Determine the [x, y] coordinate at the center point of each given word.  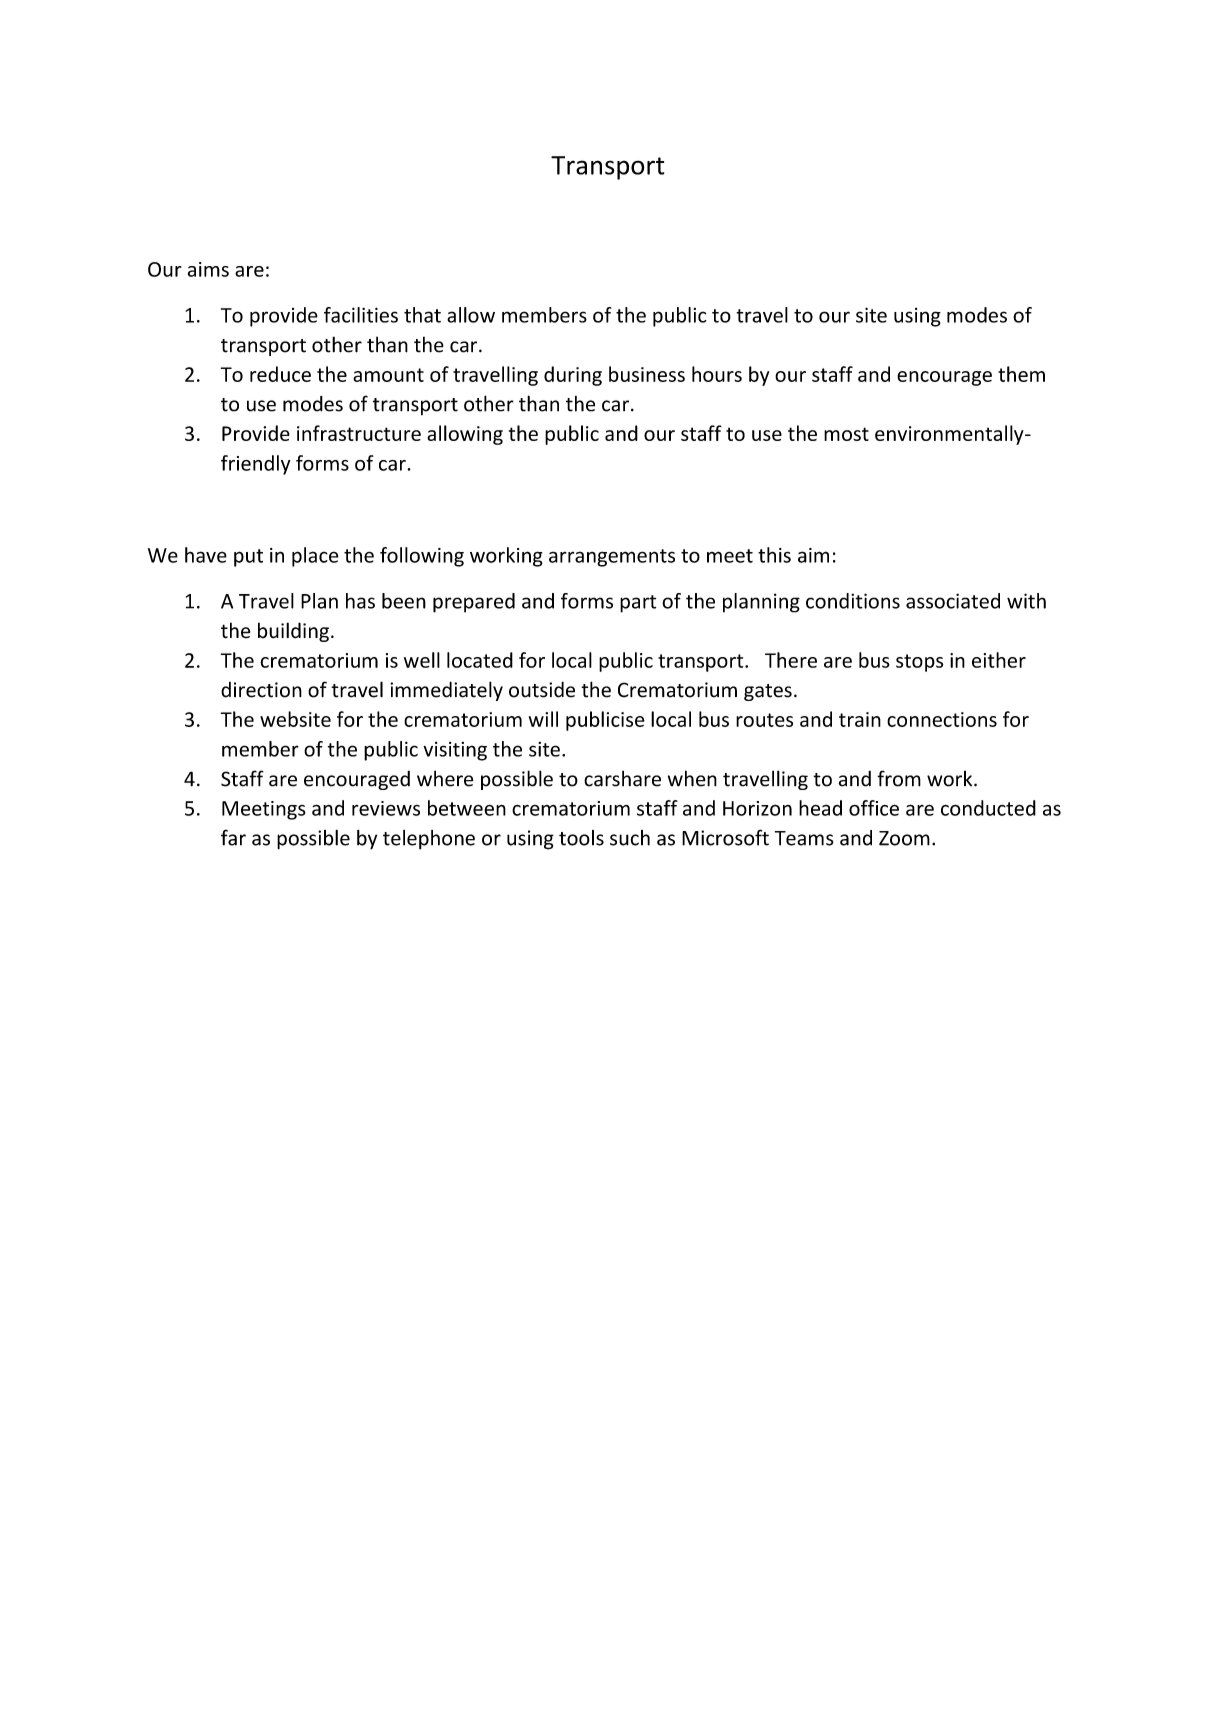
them [1021, 374]
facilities [361, 315]
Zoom [904, 838]
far [233, 837]
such [630, 838]
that [422, 315]
